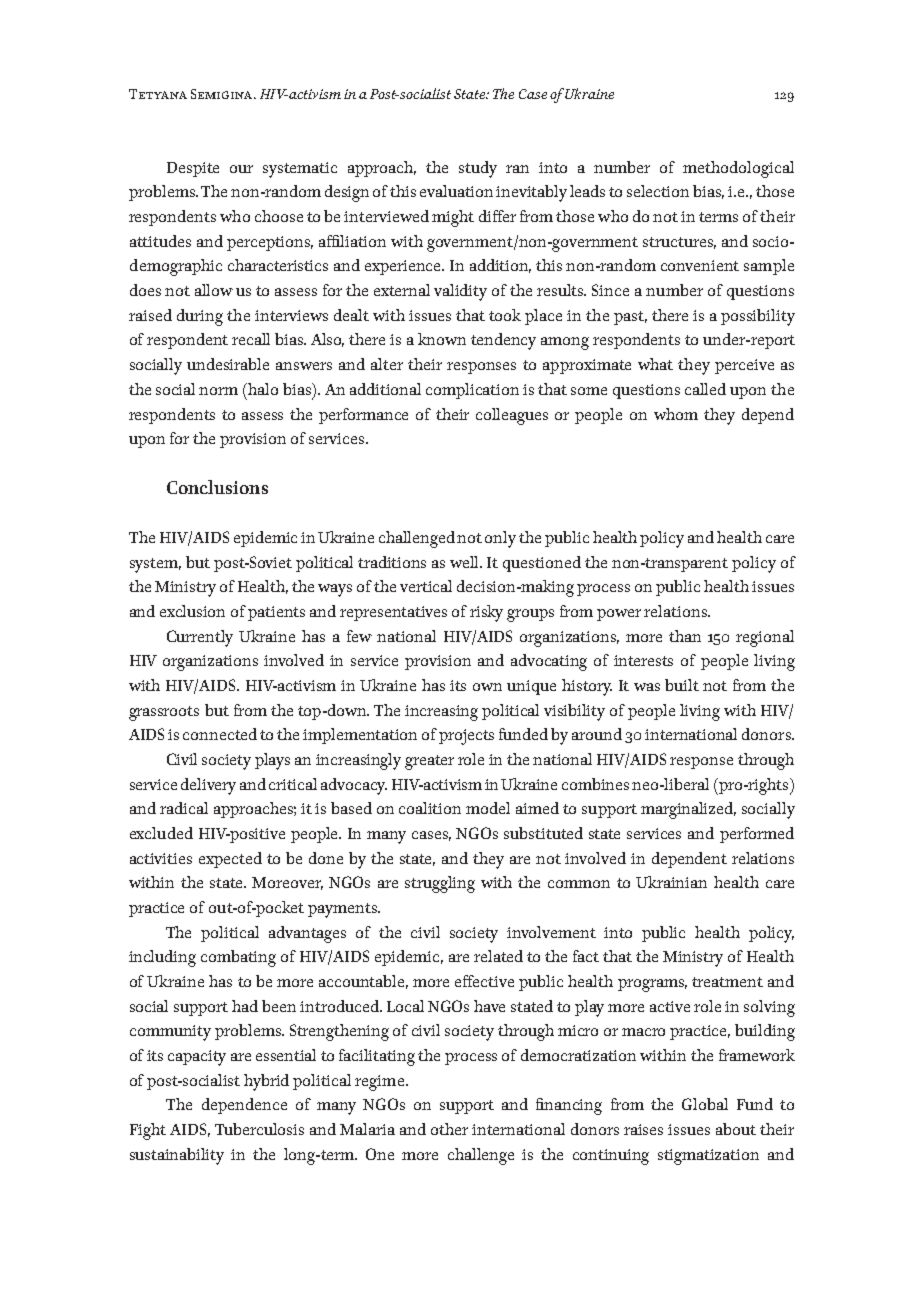 This page has width=924, height=1308. What do you see at coordinates (458, 191) in the page?
I see `evaluation` at bounding box center [458, 191].
